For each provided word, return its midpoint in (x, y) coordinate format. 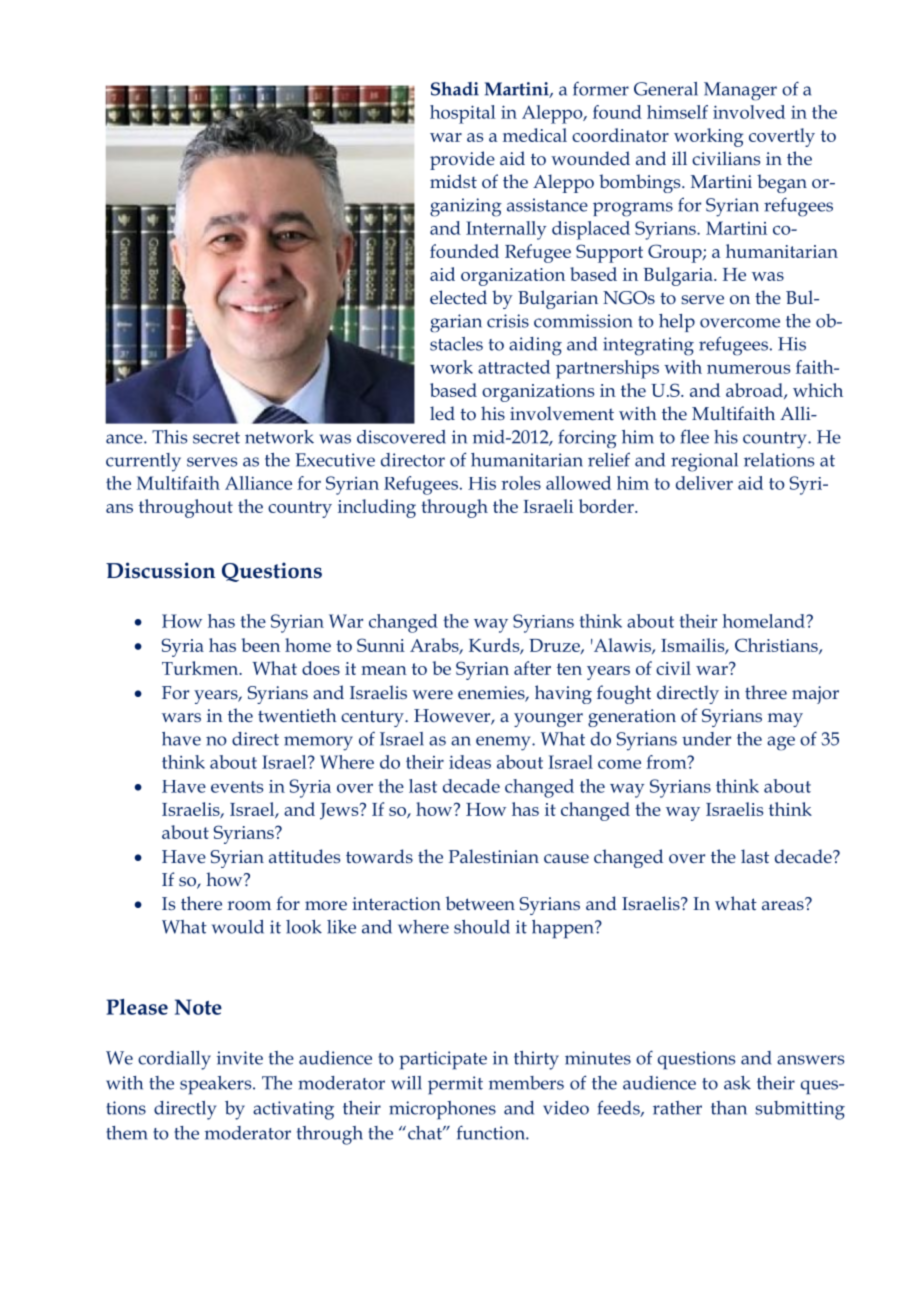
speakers (217, 1085)
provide (462, 160)
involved (749, 112)
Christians (777, 646)
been (260, 645)
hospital (463, 114)
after (532, 668)
